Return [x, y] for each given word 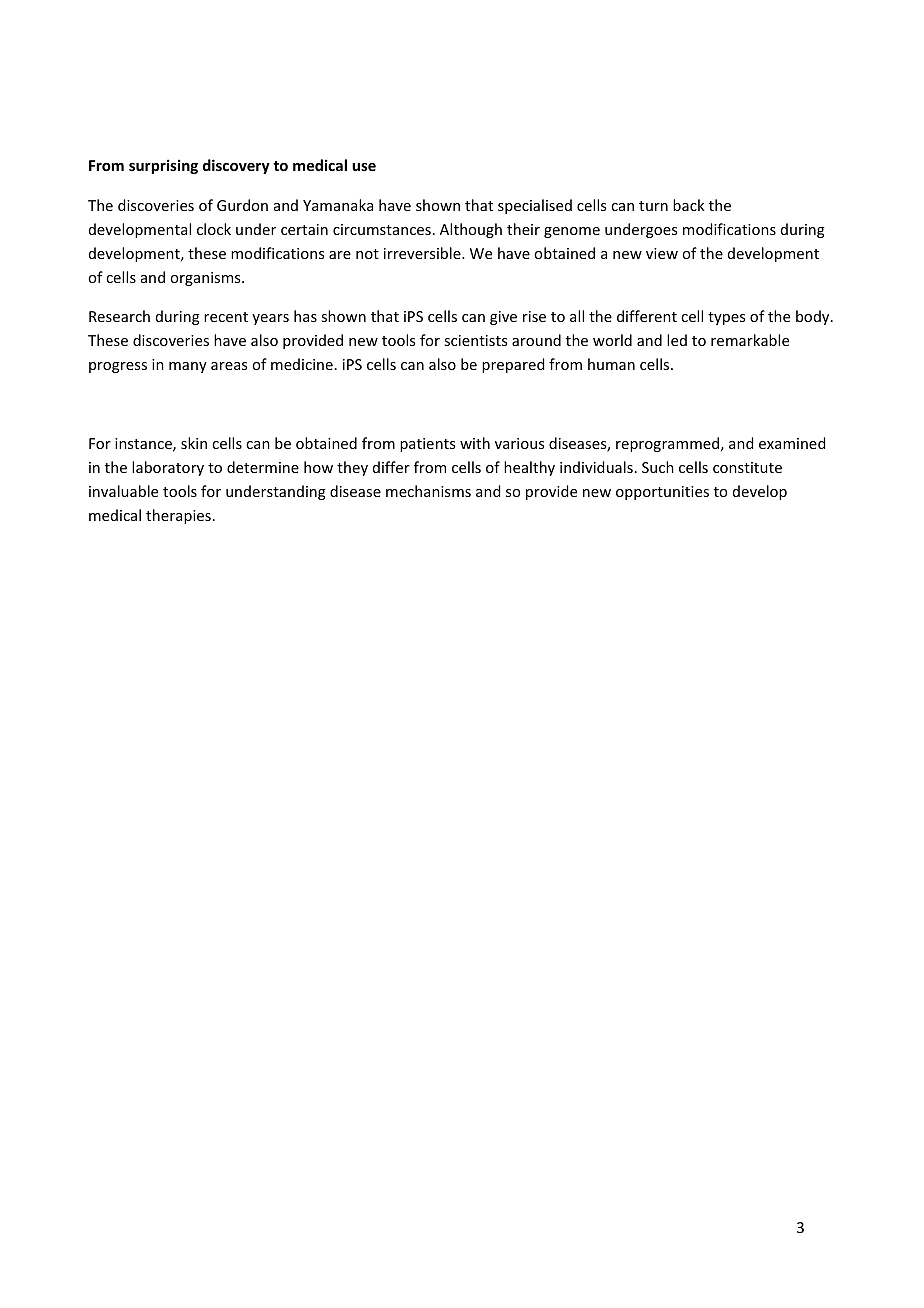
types [726, 318]
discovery [236, 166]
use [364, 167]
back [689, 205]
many [188, 367]
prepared [513, 365]
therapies [178, 516]
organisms [206, 279]
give [503, 318]
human [611, 364]
